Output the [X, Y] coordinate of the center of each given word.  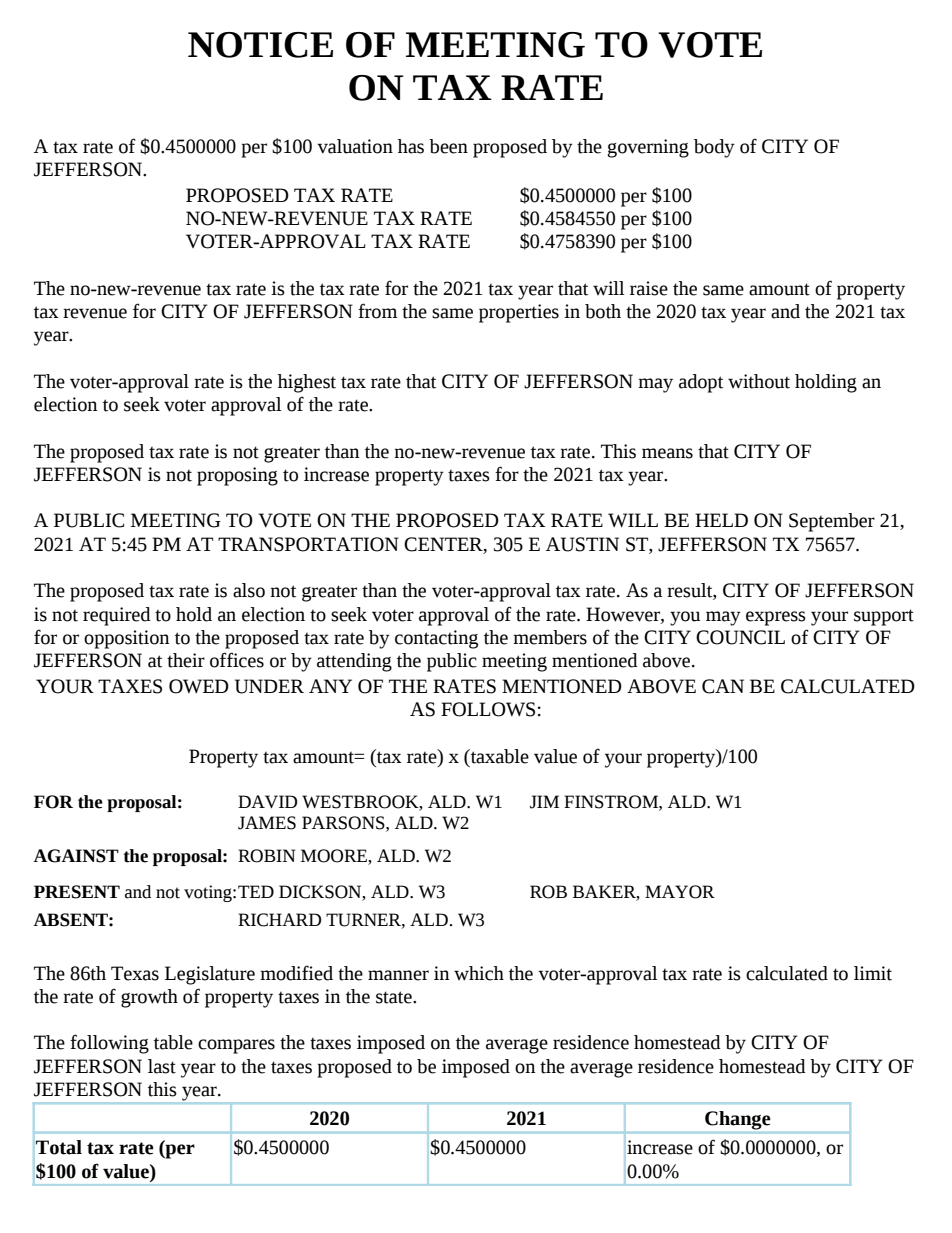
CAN [723, 686]
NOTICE [260, 45]
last [162, 1066]
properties [519, 313]
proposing [237, 476]
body [714, 148]
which [479, 973]
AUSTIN [582, 544]
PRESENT [77, 892]
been [448, 146]
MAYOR [680, 892]
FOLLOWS [488, 709]
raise [649, 288]
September [832, 522]
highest [307, 383]
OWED [199, 686]
